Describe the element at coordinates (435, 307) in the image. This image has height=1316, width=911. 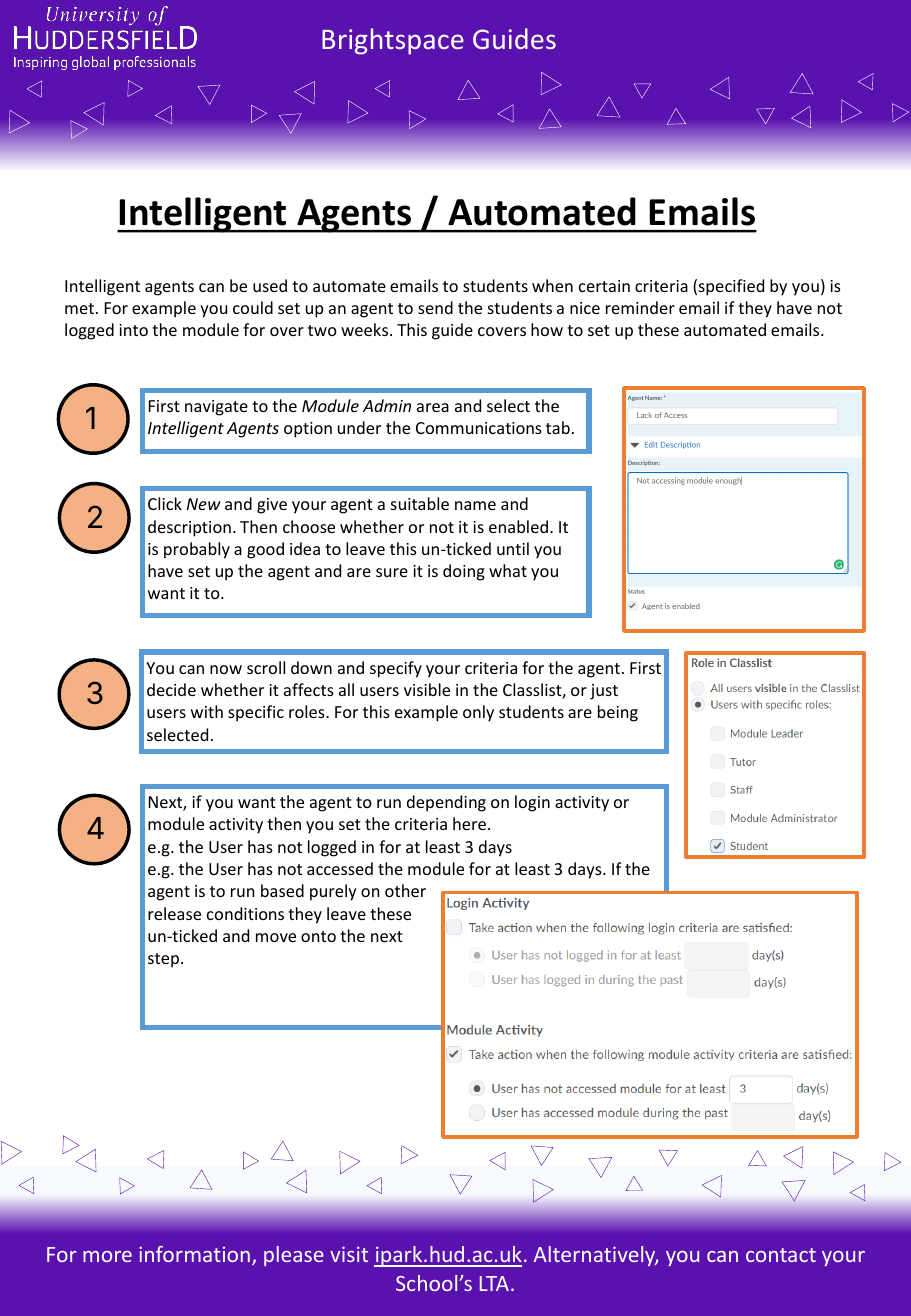
I see `send` at that location.
